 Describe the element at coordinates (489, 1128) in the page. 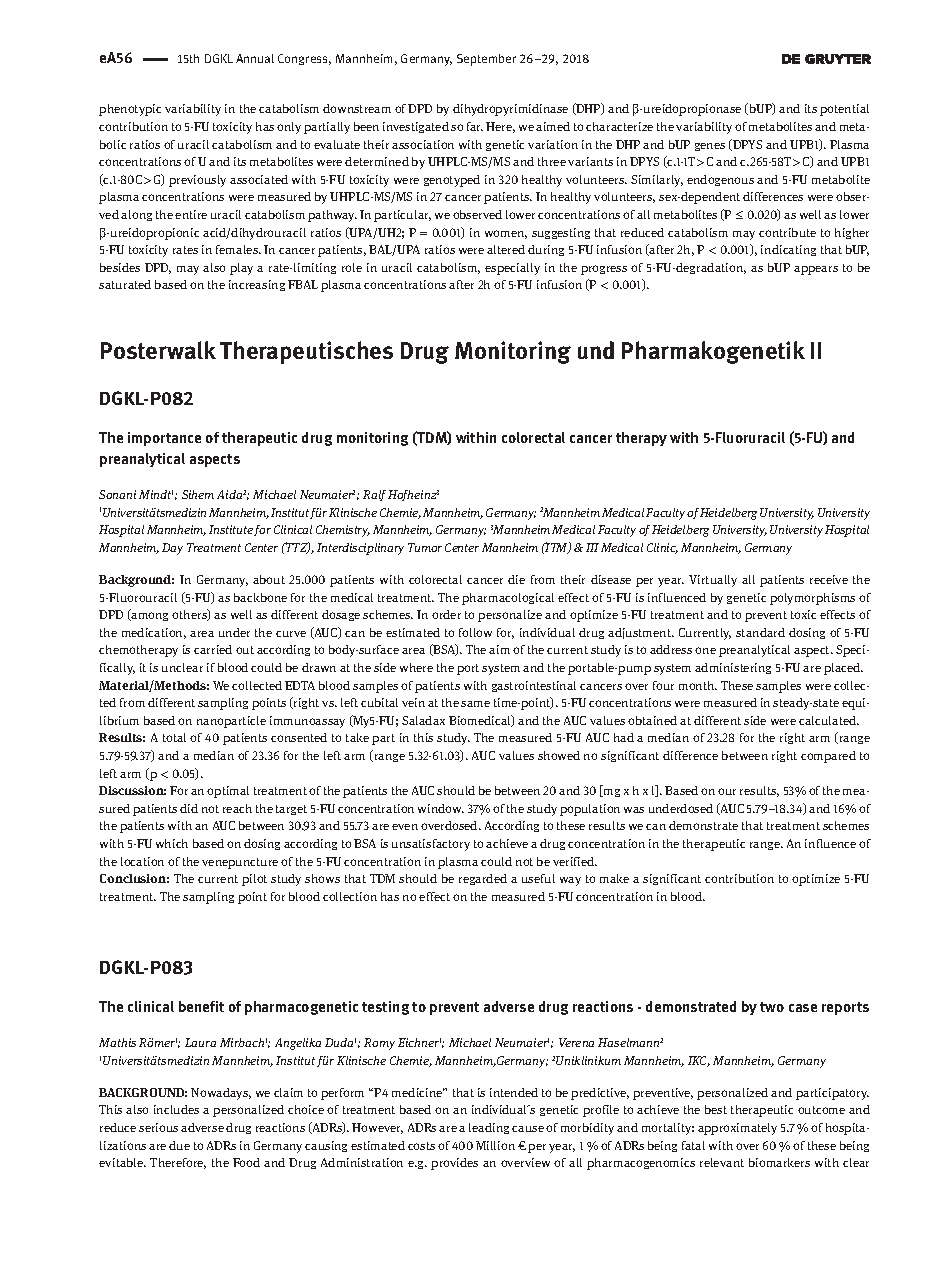

I see `leading` at that location.
